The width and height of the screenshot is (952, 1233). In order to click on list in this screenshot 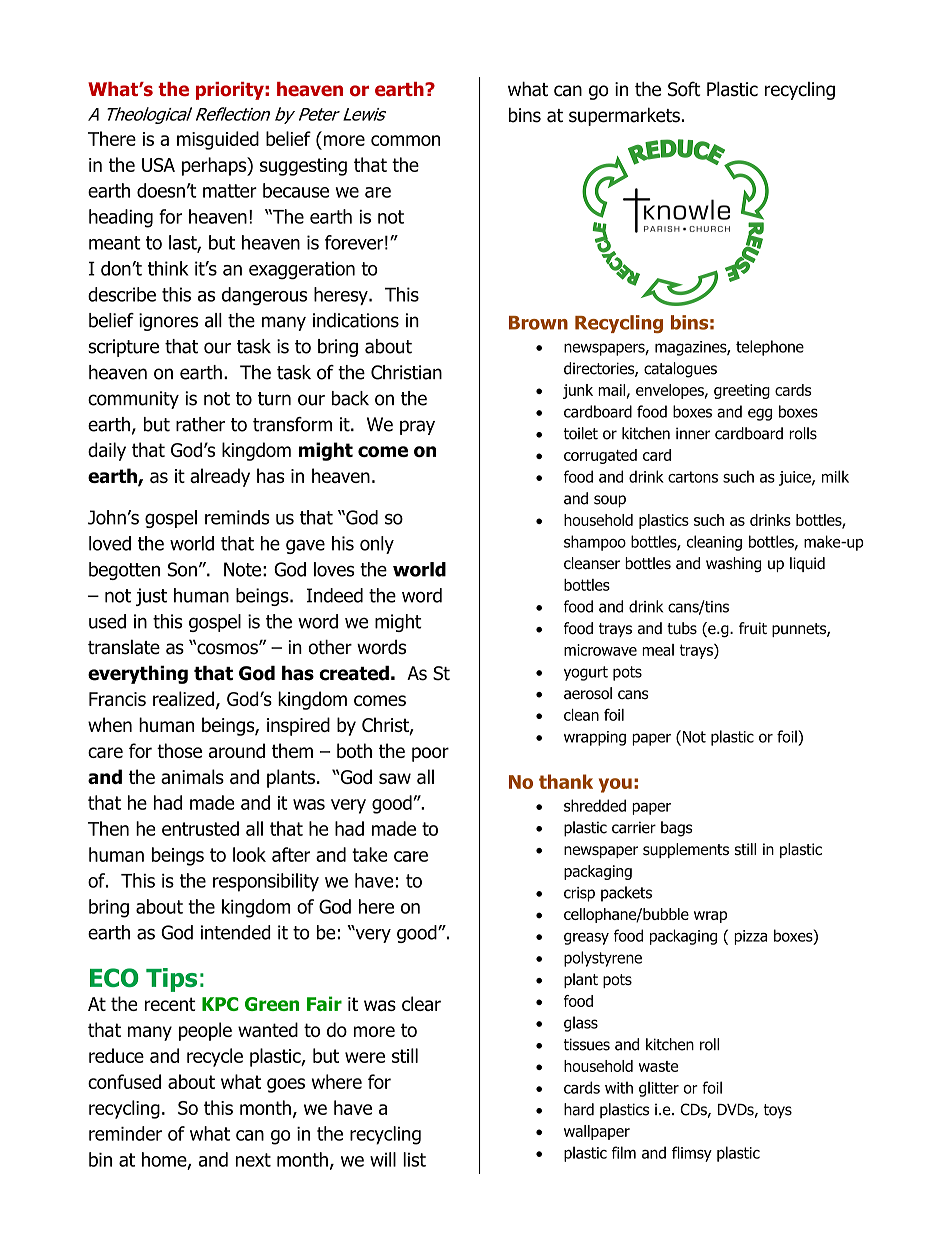, I will do `click(414, 1159)`.
